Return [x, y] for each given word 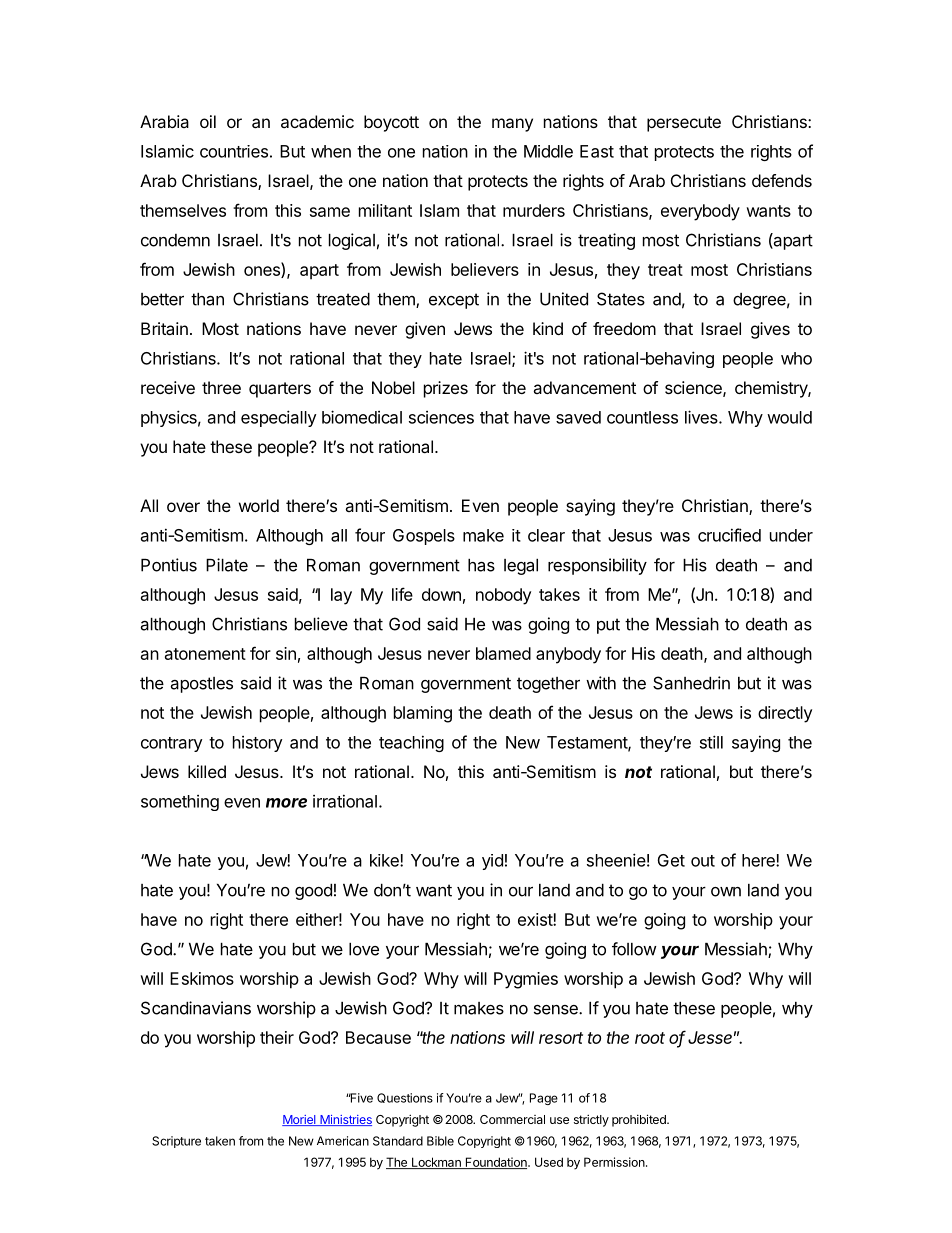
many [512, 125]
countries [234, 151]
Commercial [512, 1119]
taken [220, 1141]
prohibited [640, 1120]
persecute [684, 124]
